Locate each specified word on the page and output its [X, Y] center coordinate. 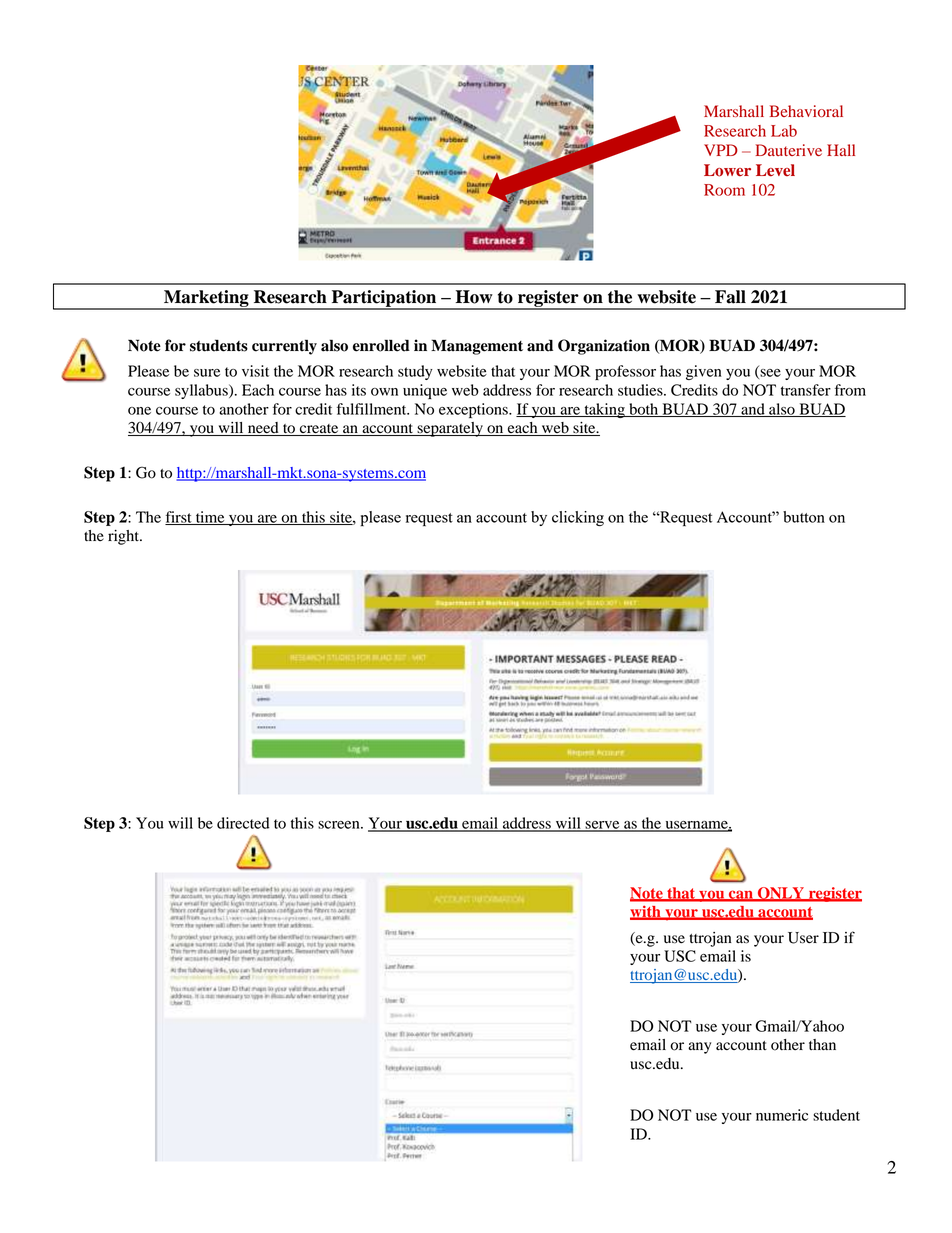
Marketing [206, 300]
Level [775, 170]
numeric [782, 1115]
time [210, 518]
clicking [578, 518]
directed [243, 823]
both [644, 410]
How [474, 297]
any [699, 1048]
